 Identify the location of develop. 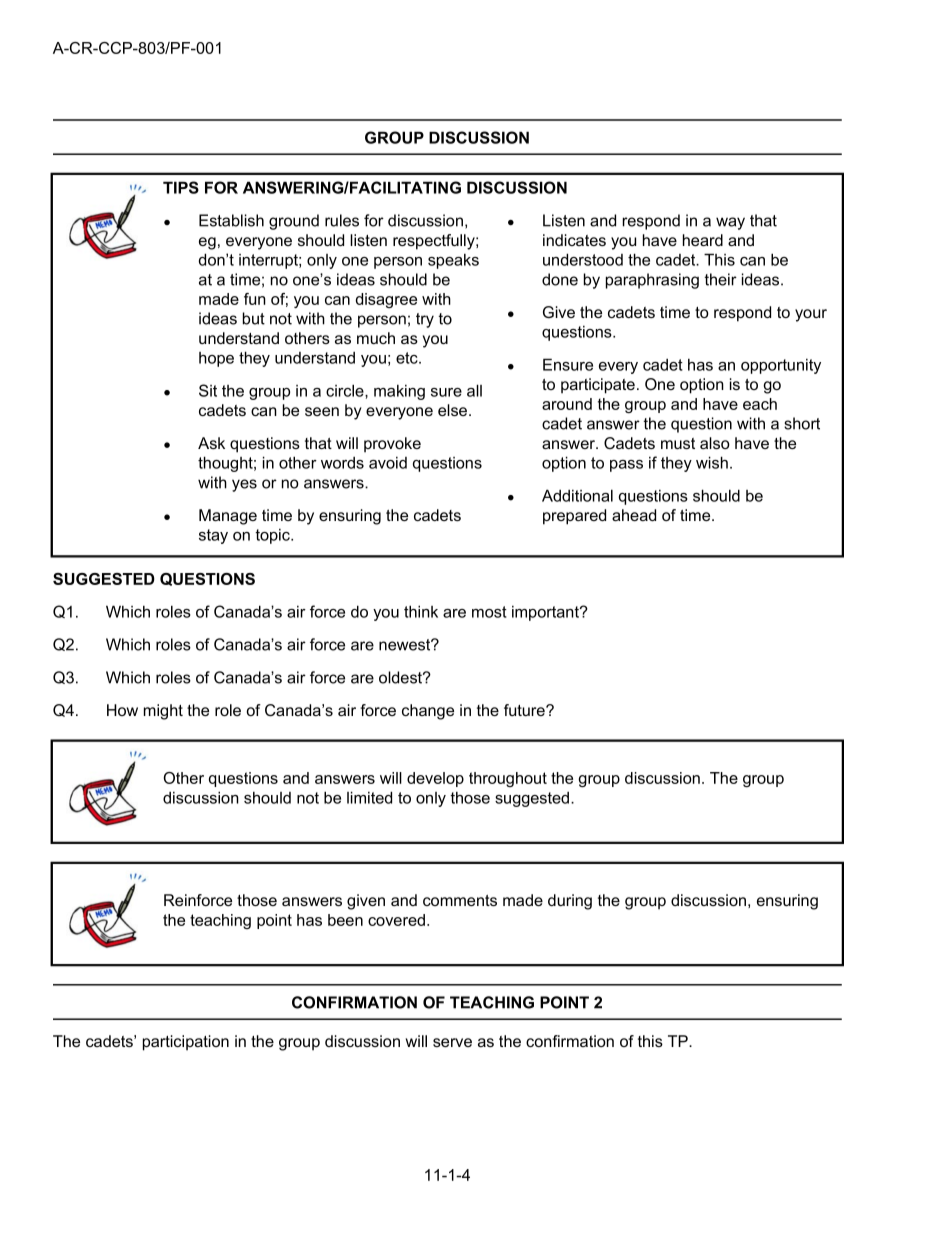
(435, 779).
